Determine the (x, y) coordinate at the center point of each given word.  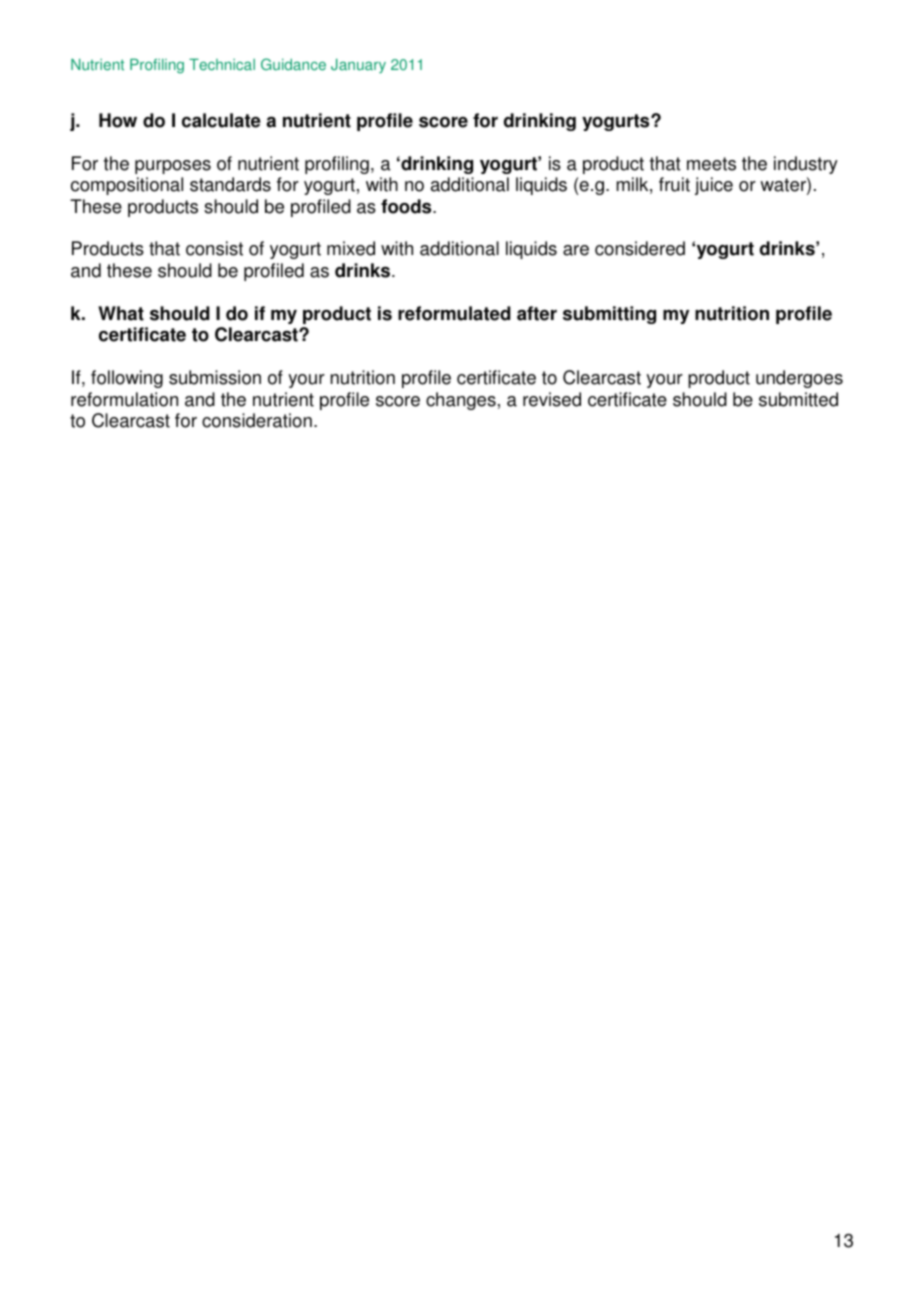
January (358, 66)
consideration (257, 420)
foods (407, 206)
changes (461, 401)
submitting (609, 315)
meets (711, 164)
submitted (798, 399)
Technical (222, 65)
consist (214, 248)
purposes (173, 167)
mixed (351, 248)
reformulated (454, 313)
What (121, 313)
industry (806, 165)
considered (640, 248)
